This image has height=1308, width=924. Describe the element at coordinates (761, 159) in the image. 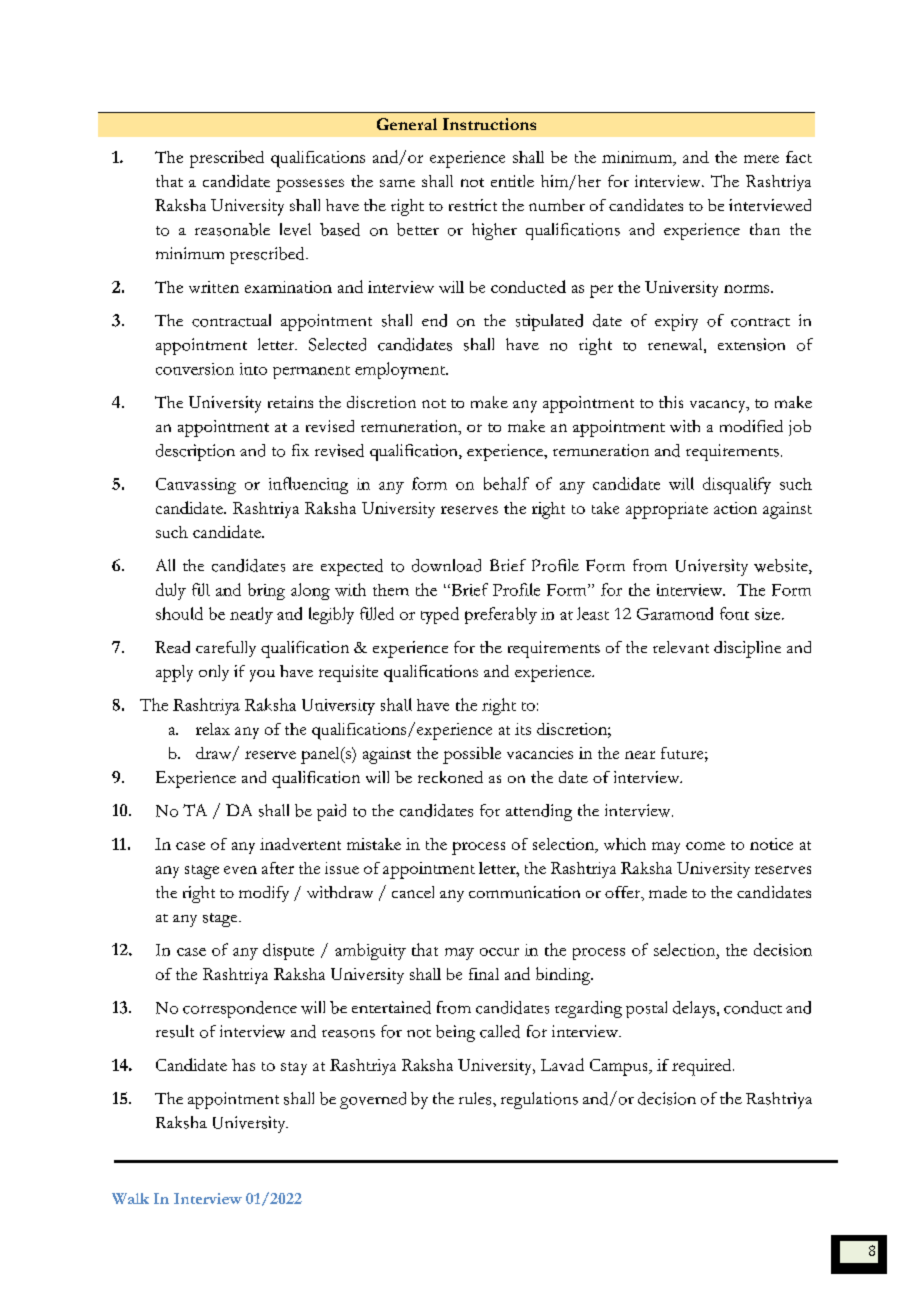

I see `mere` at that location.
